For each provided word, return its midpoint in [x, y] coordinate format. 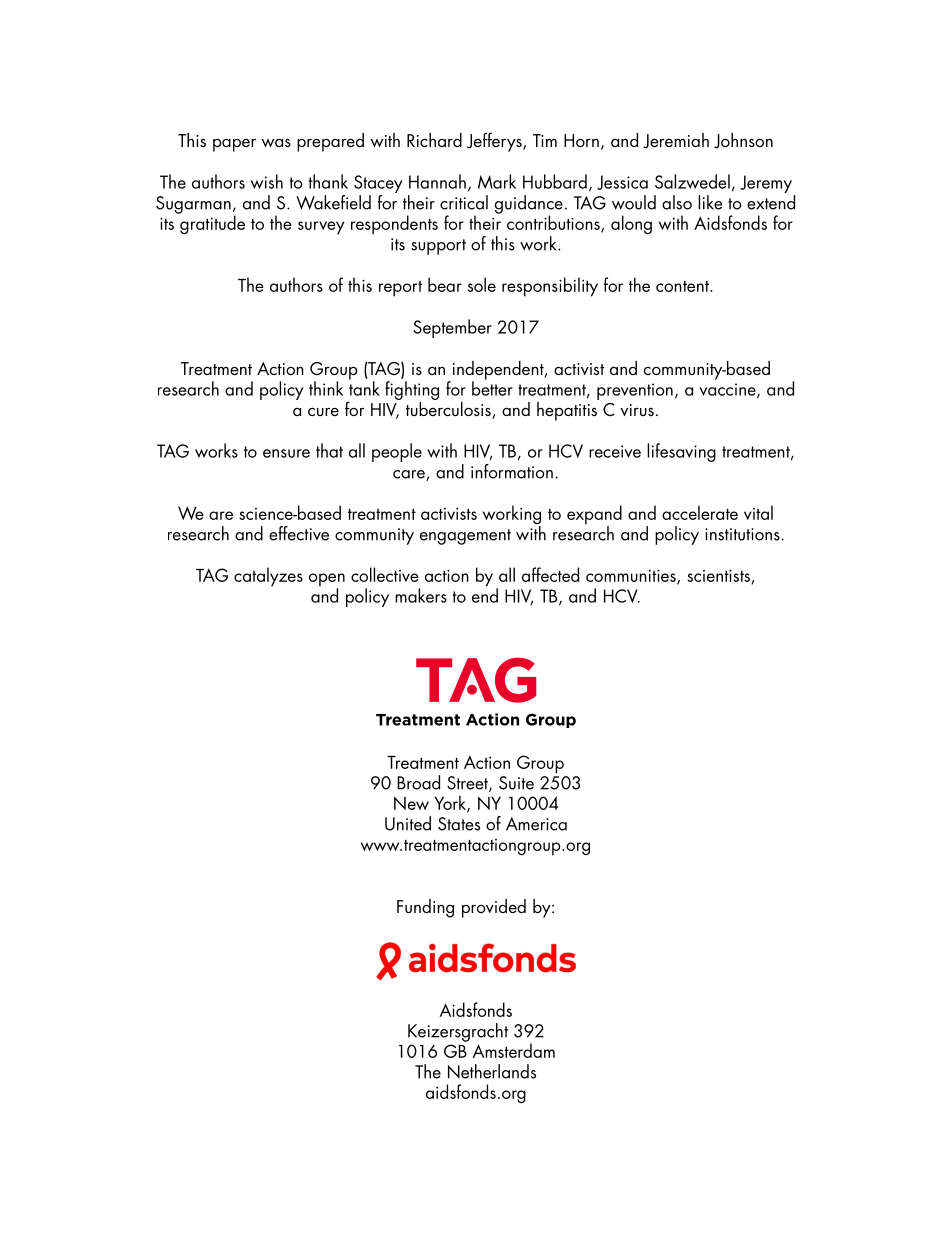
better [492, 387]
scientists [719, 577]
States [459, 824]
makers [421, 595]
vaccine [728, 390]
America [536, 824]
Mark [497, 181]
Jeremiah [676, 141]
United [408, 823]
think [326, 388]
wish [267, 181]
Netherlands [492, 1071]
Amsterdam [514, 1050]
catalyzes [268, 577]
